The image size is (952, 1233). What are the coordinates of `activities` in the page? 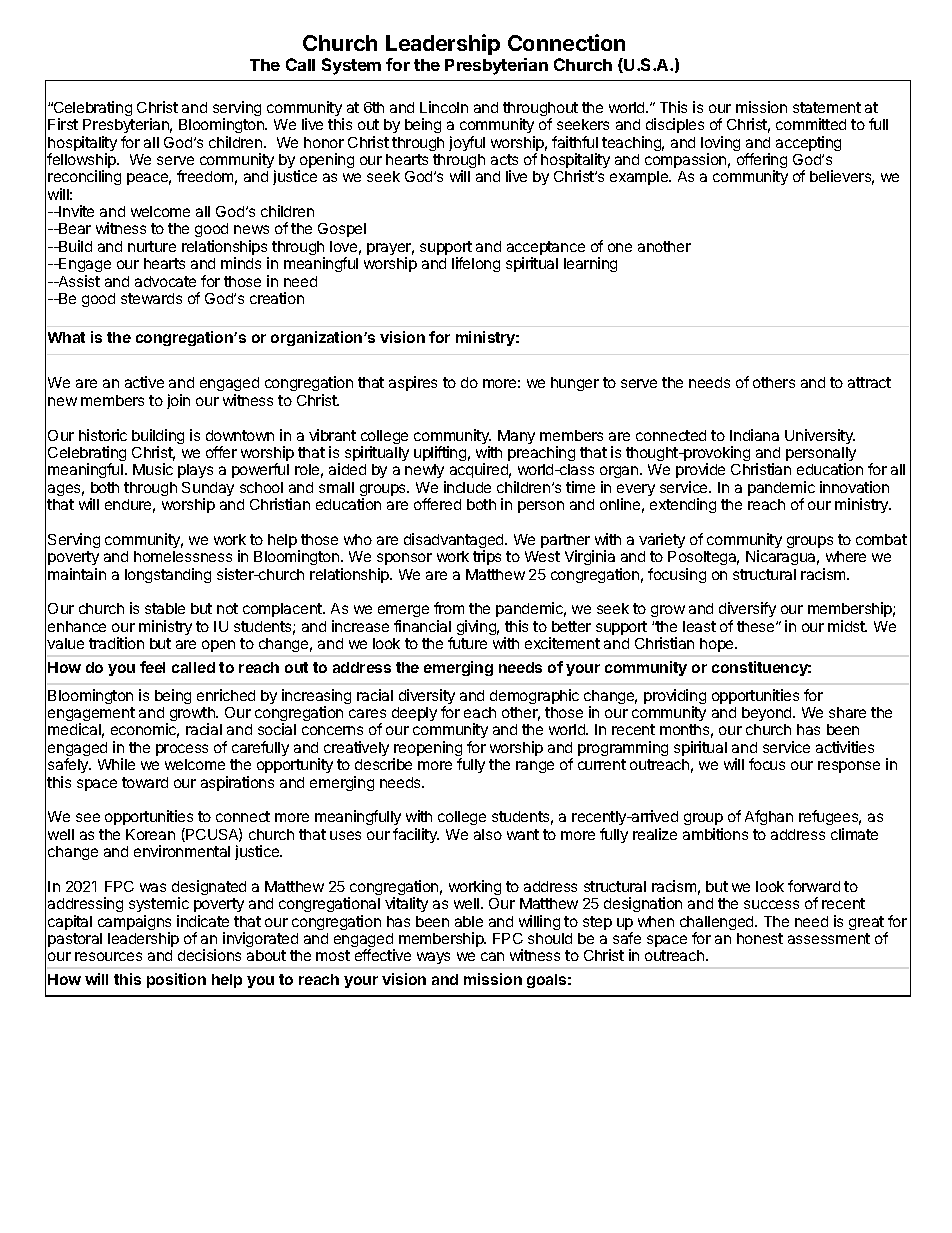 It's located at (845, 747).
